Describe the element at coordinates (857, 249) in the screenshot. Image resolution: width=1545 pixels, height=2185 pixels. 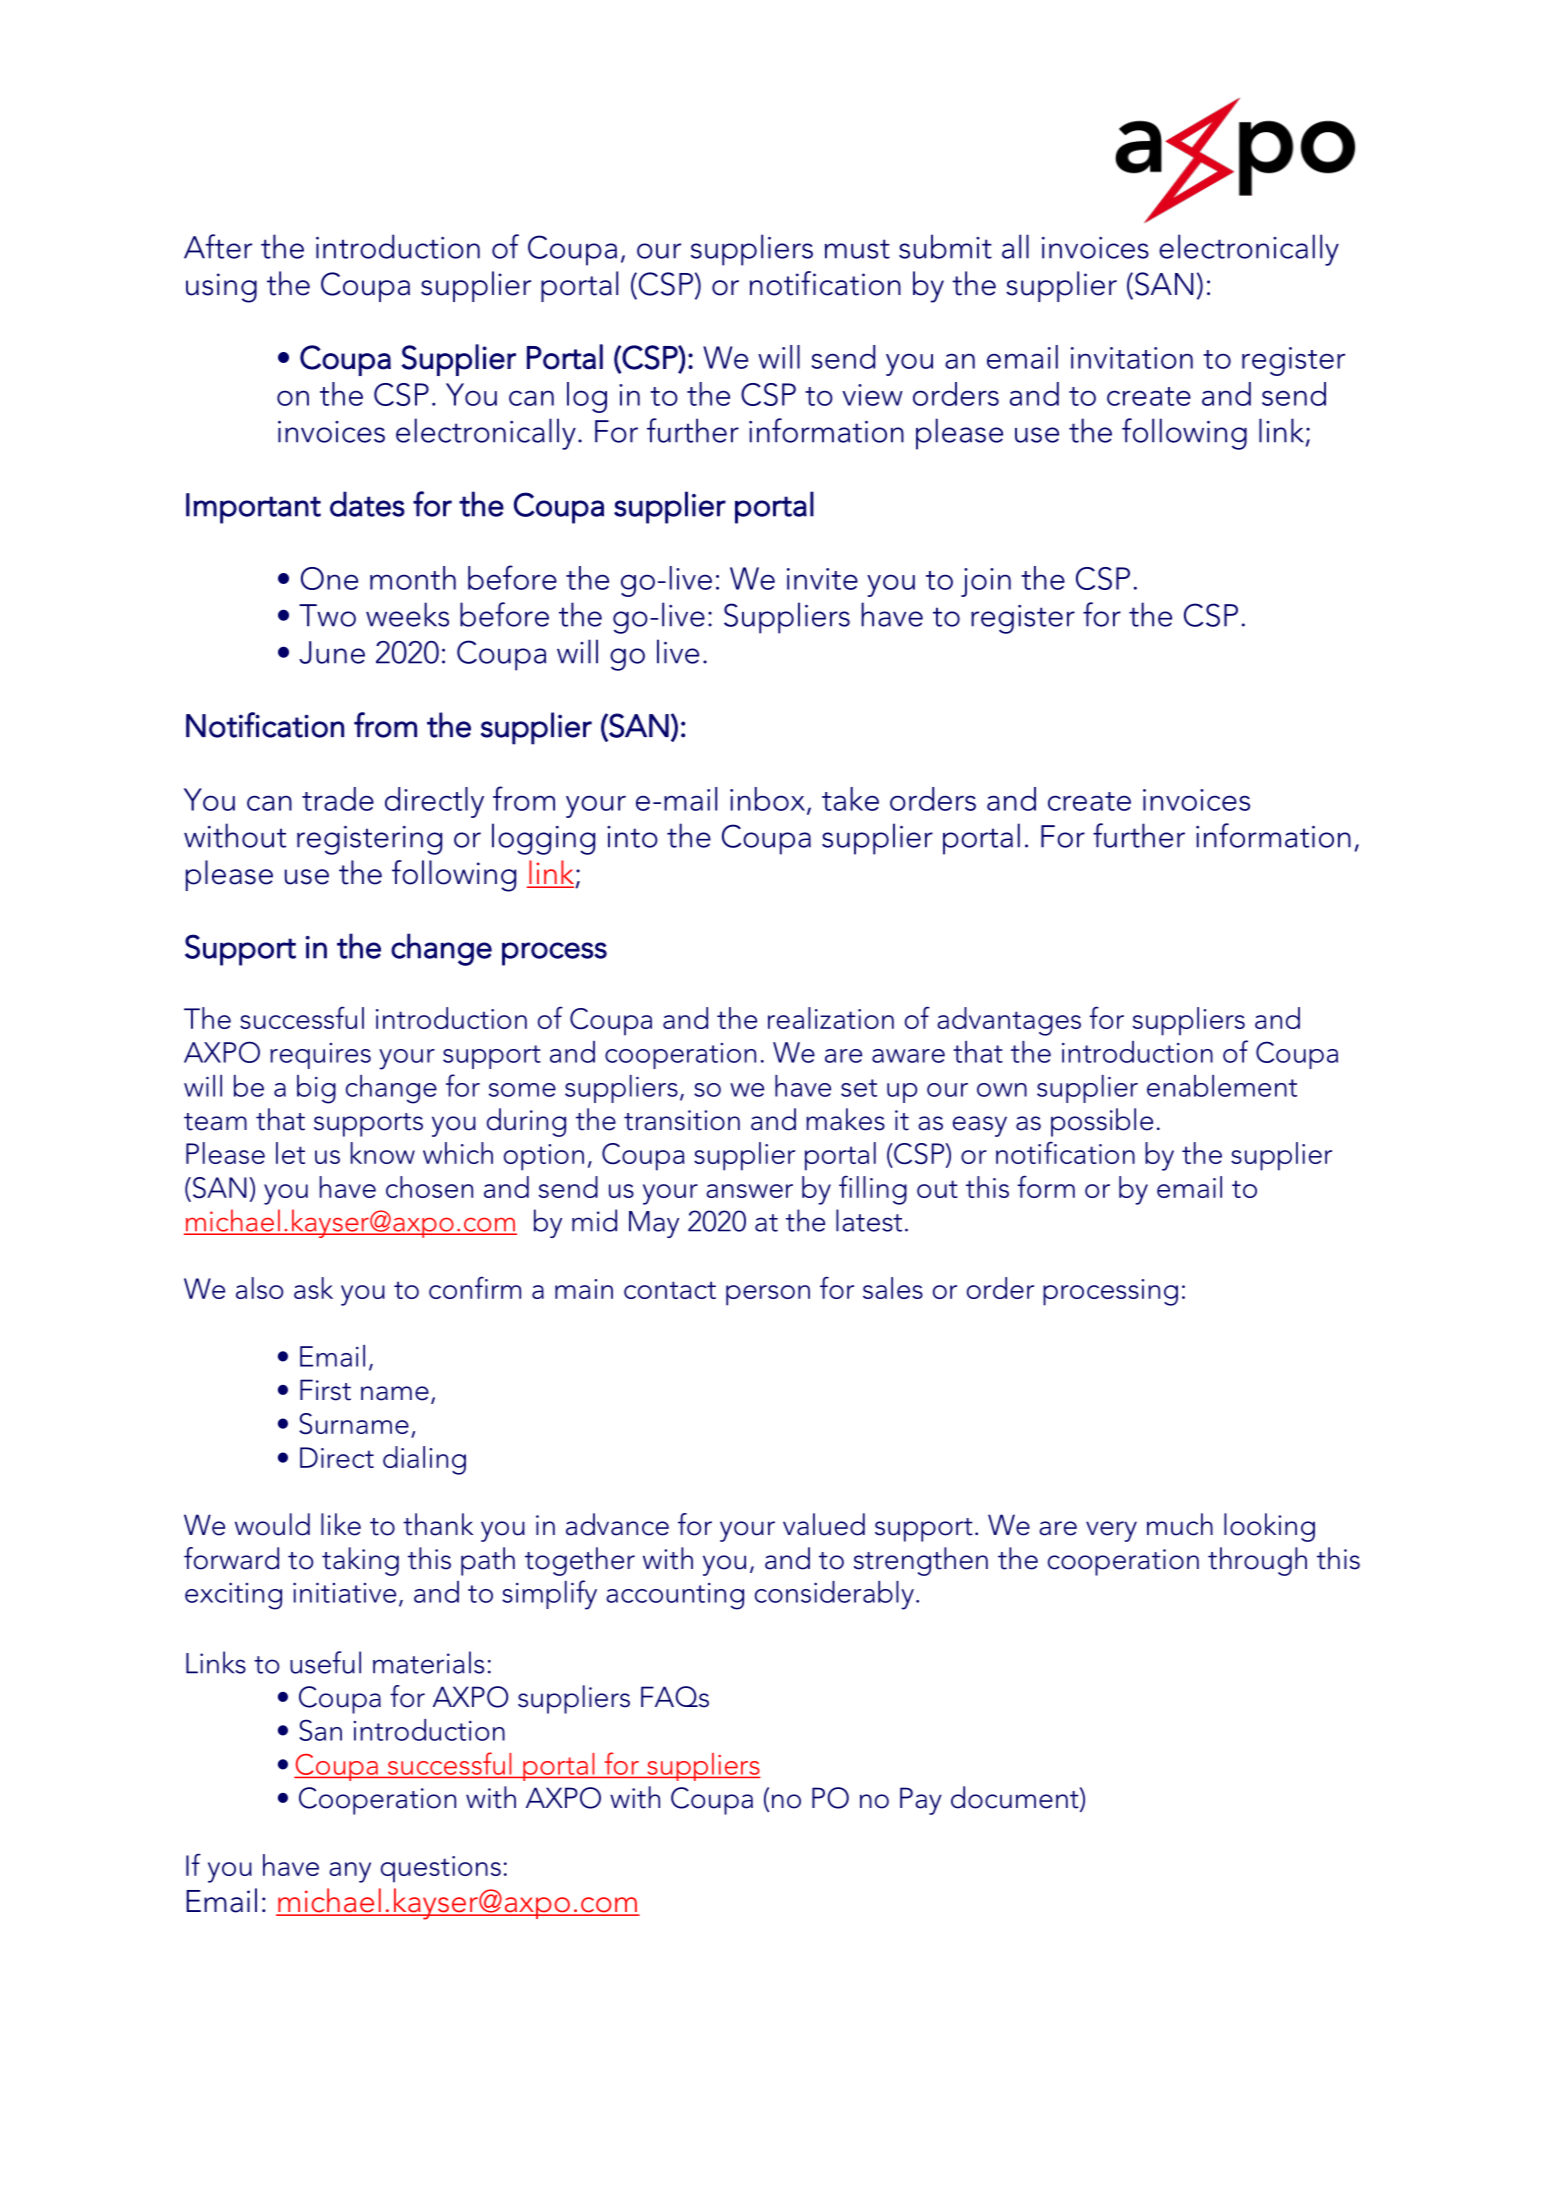
I see `must` at that location.
